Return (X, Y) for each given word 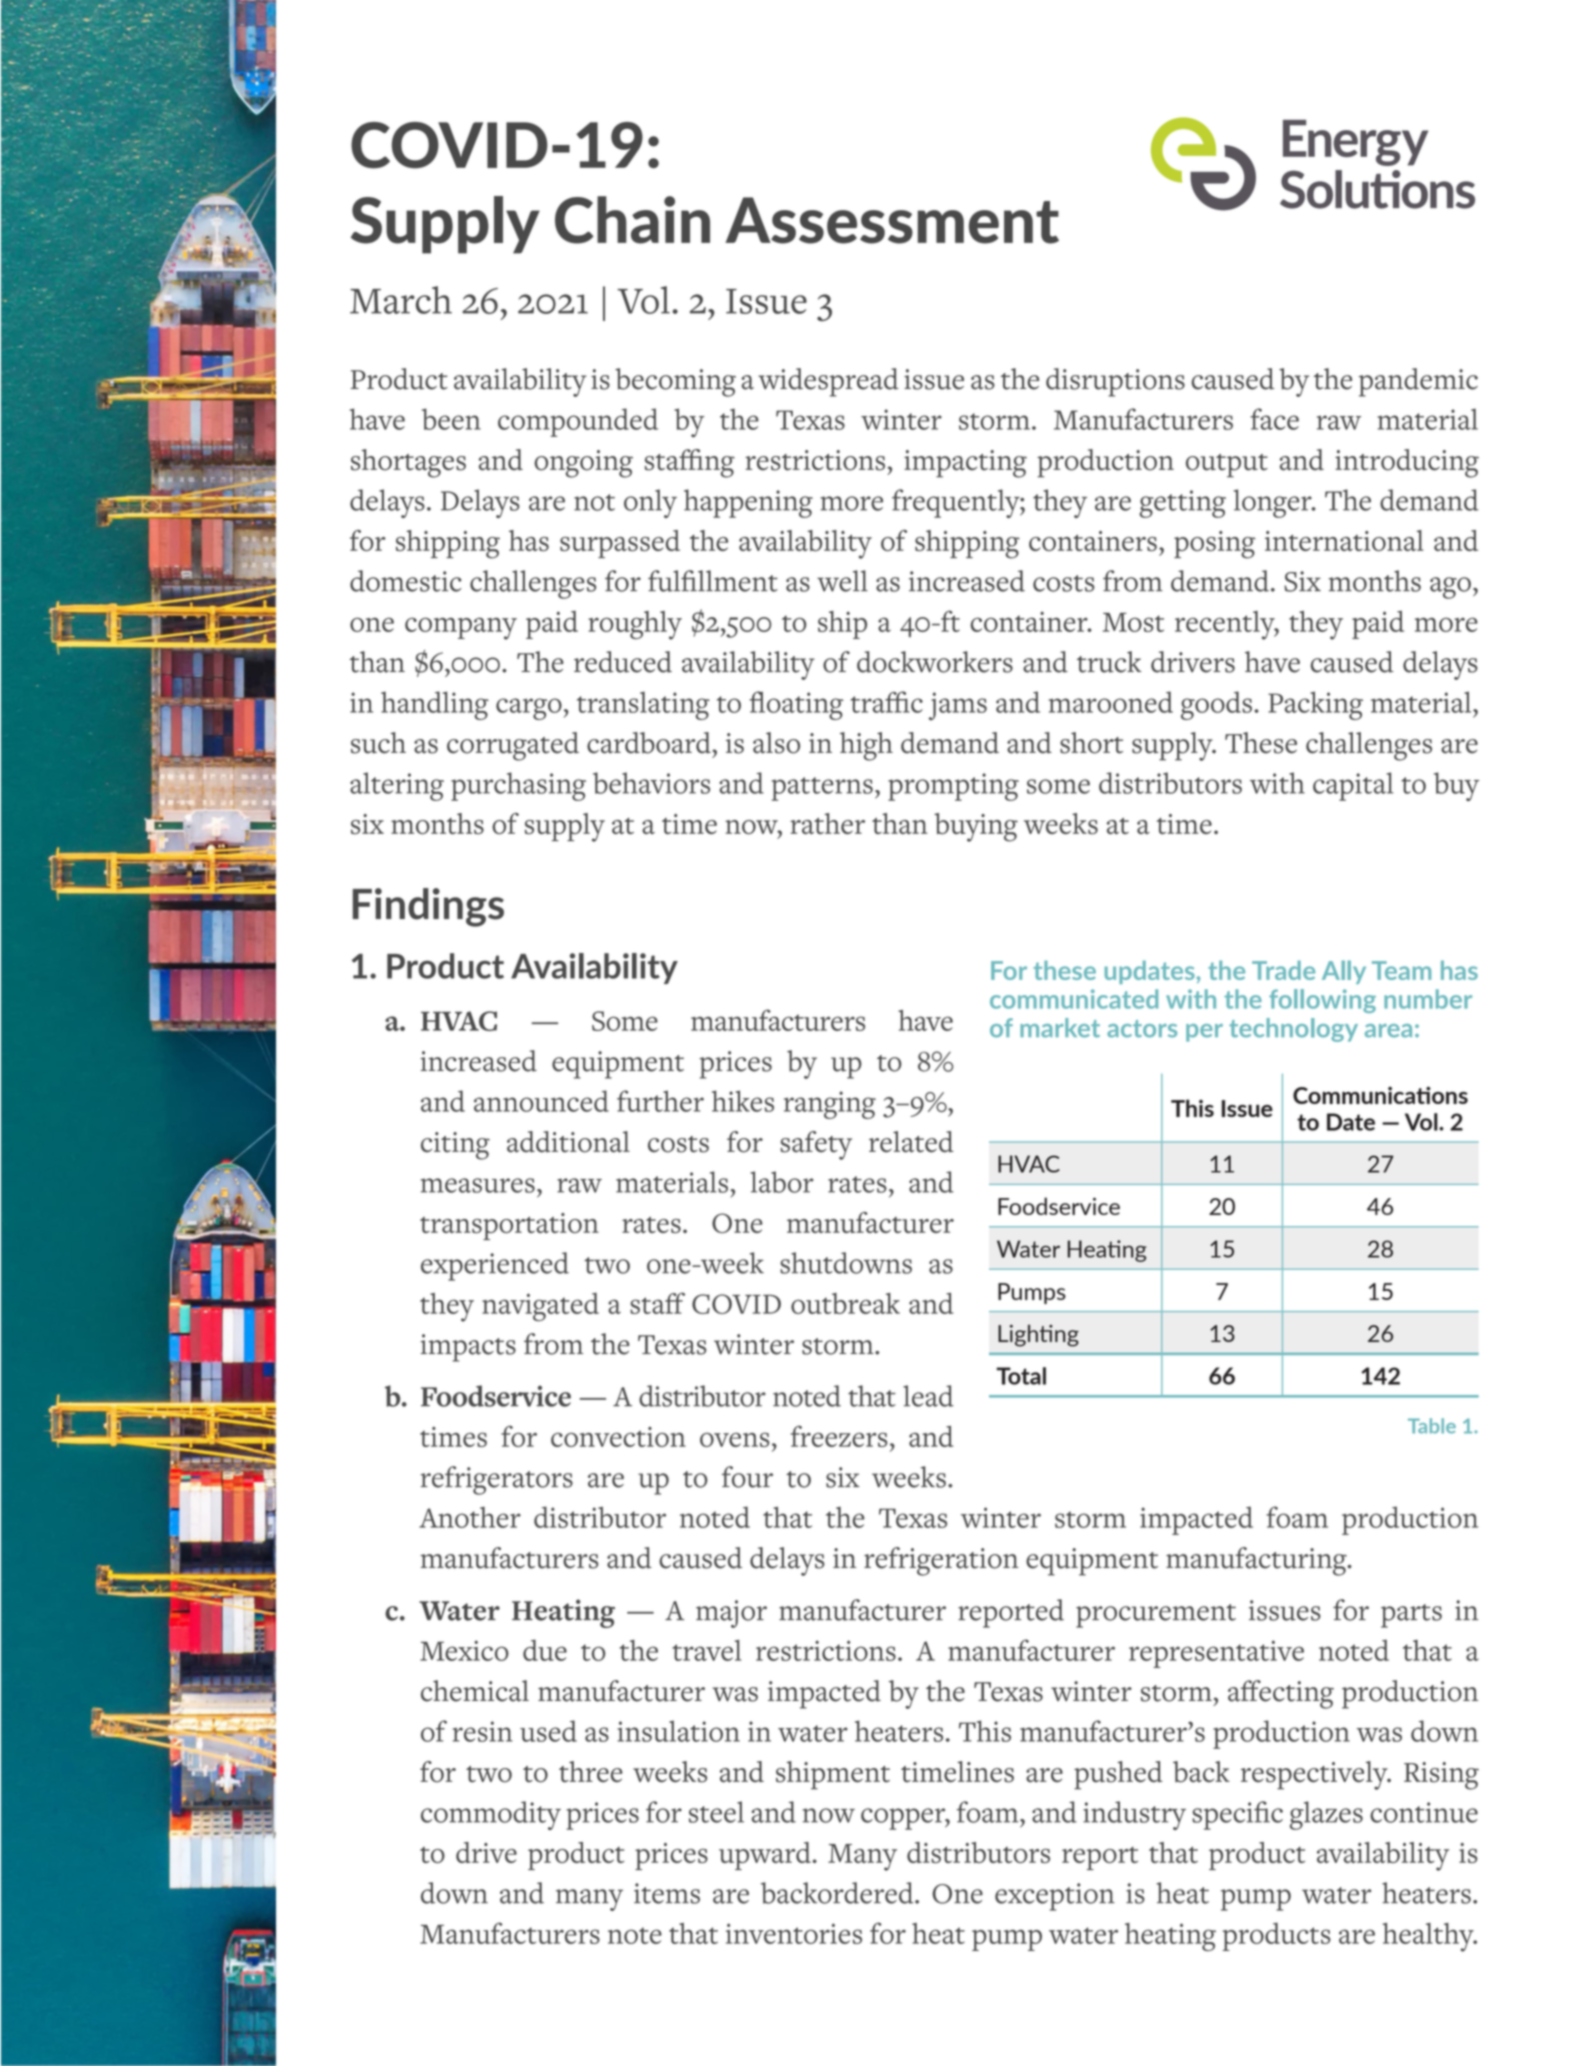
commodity (491, 1815)
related (911, 1142)
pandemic (1418, 382)
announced (541, 1101)
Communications (1380, 1095)
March (401, 300)
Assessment (892, 220)
